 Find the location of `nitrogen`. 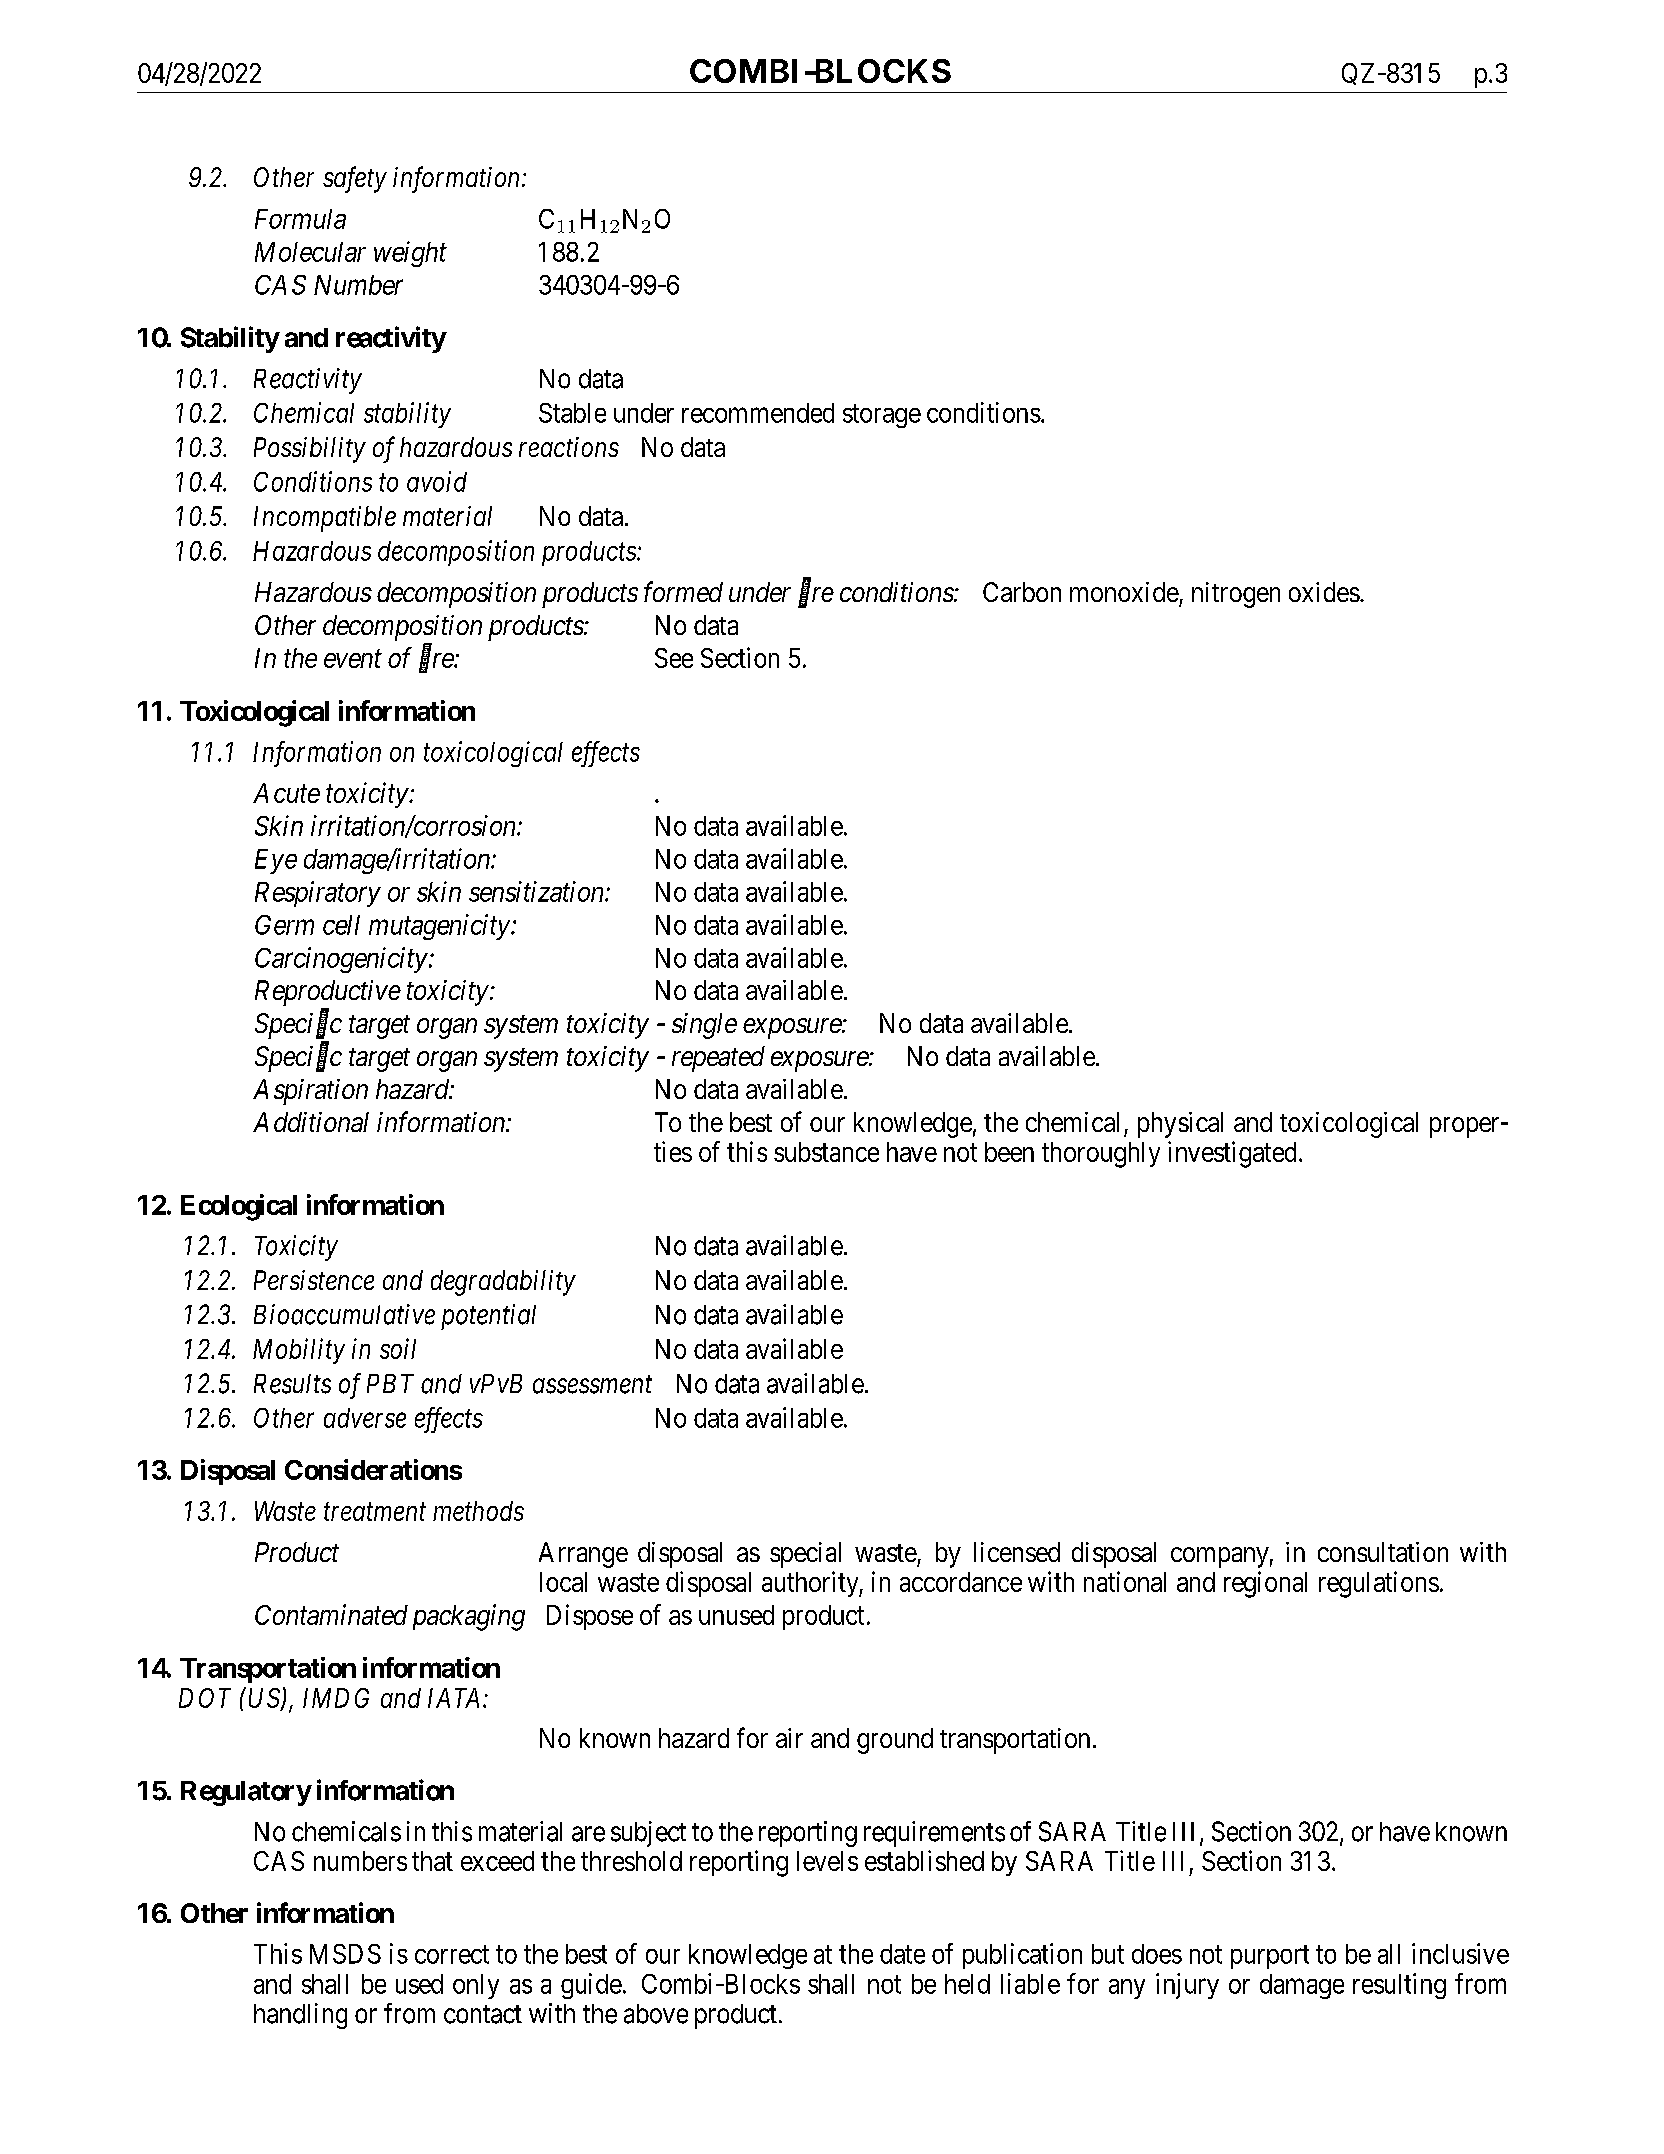

nitrogen is located at coordinates (1236, 595).
